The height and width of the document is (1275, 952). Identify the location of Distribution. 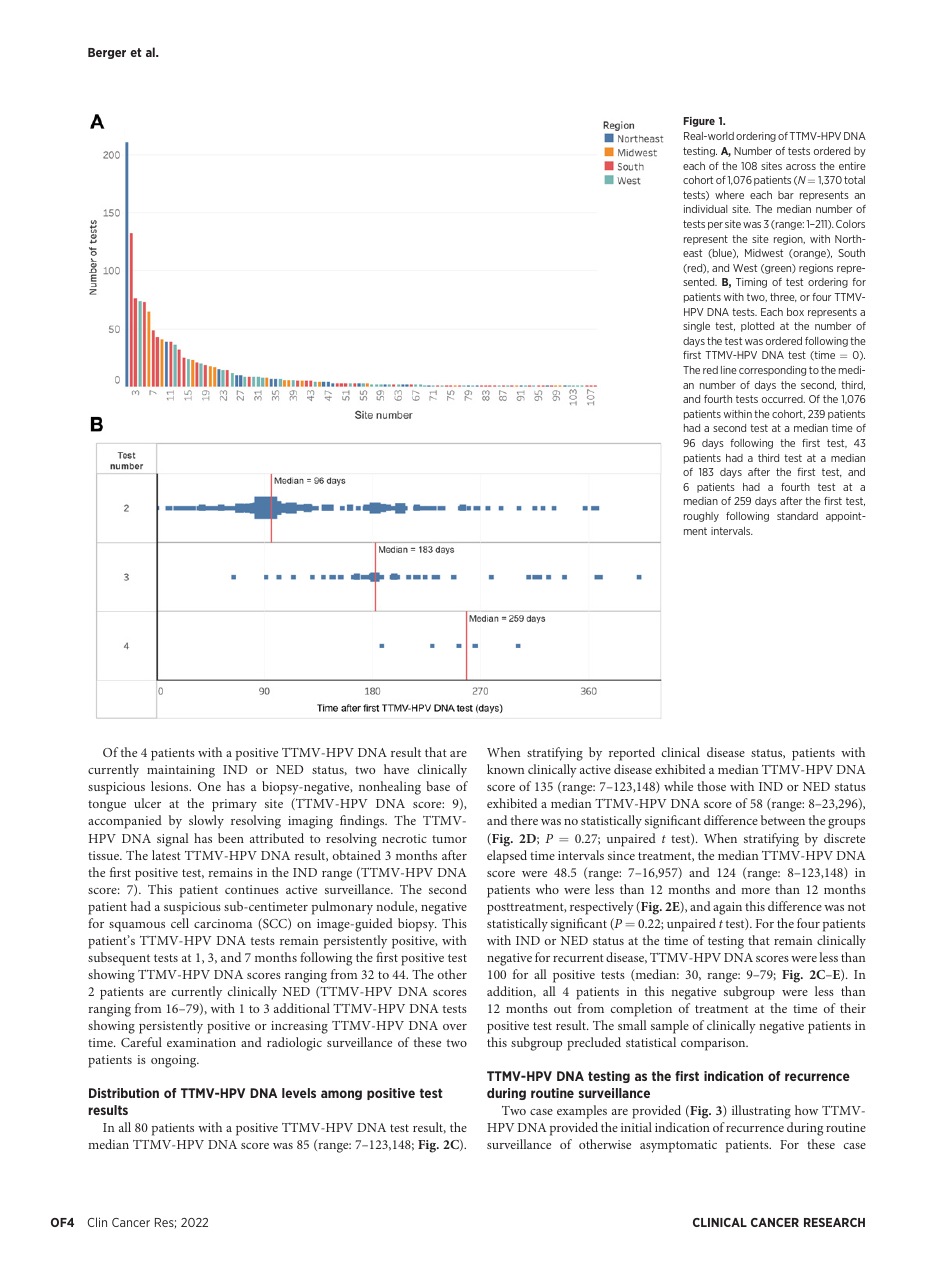
(124, 1093).
